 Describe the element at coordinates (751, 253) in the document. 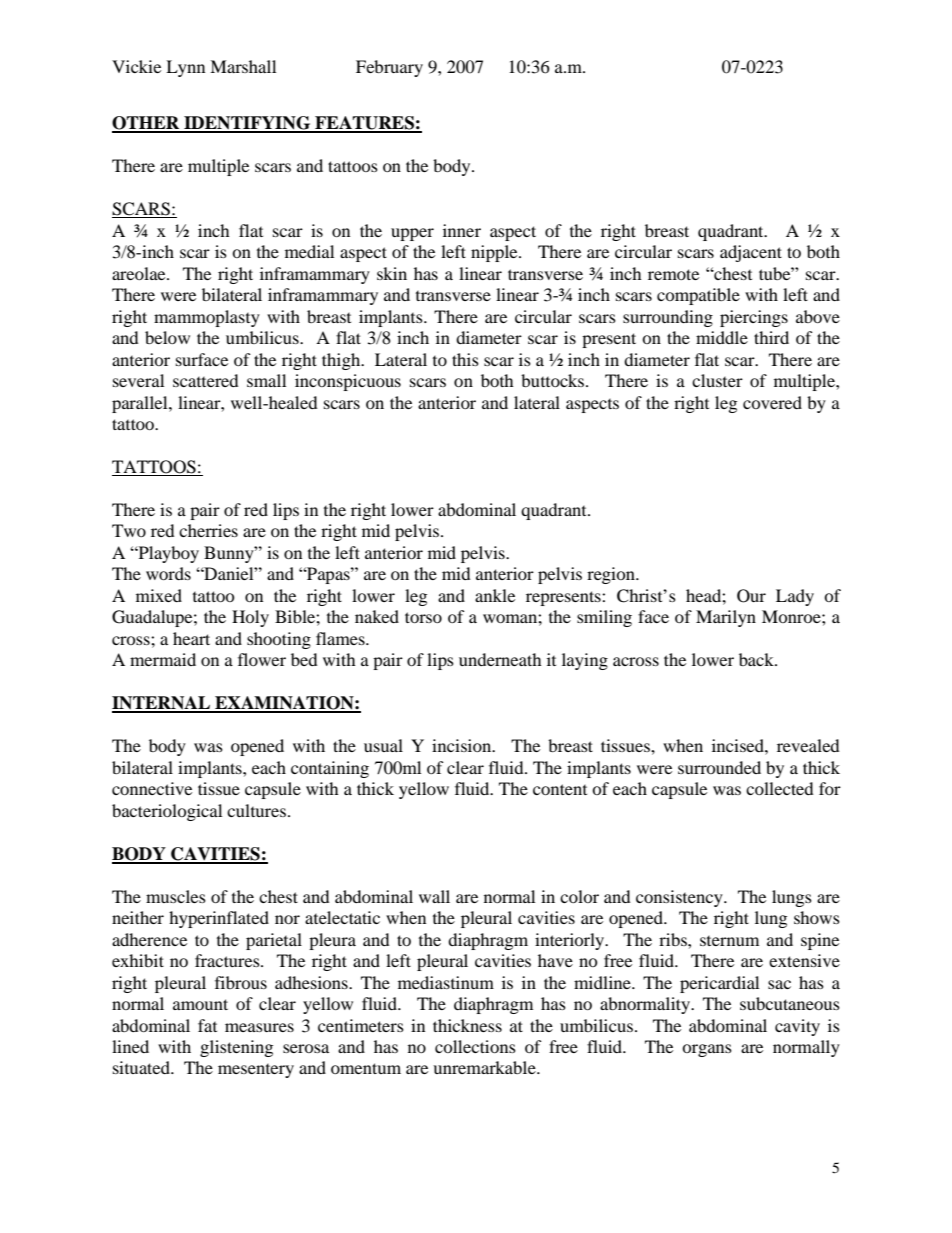

I see `adjacent` at that location.
